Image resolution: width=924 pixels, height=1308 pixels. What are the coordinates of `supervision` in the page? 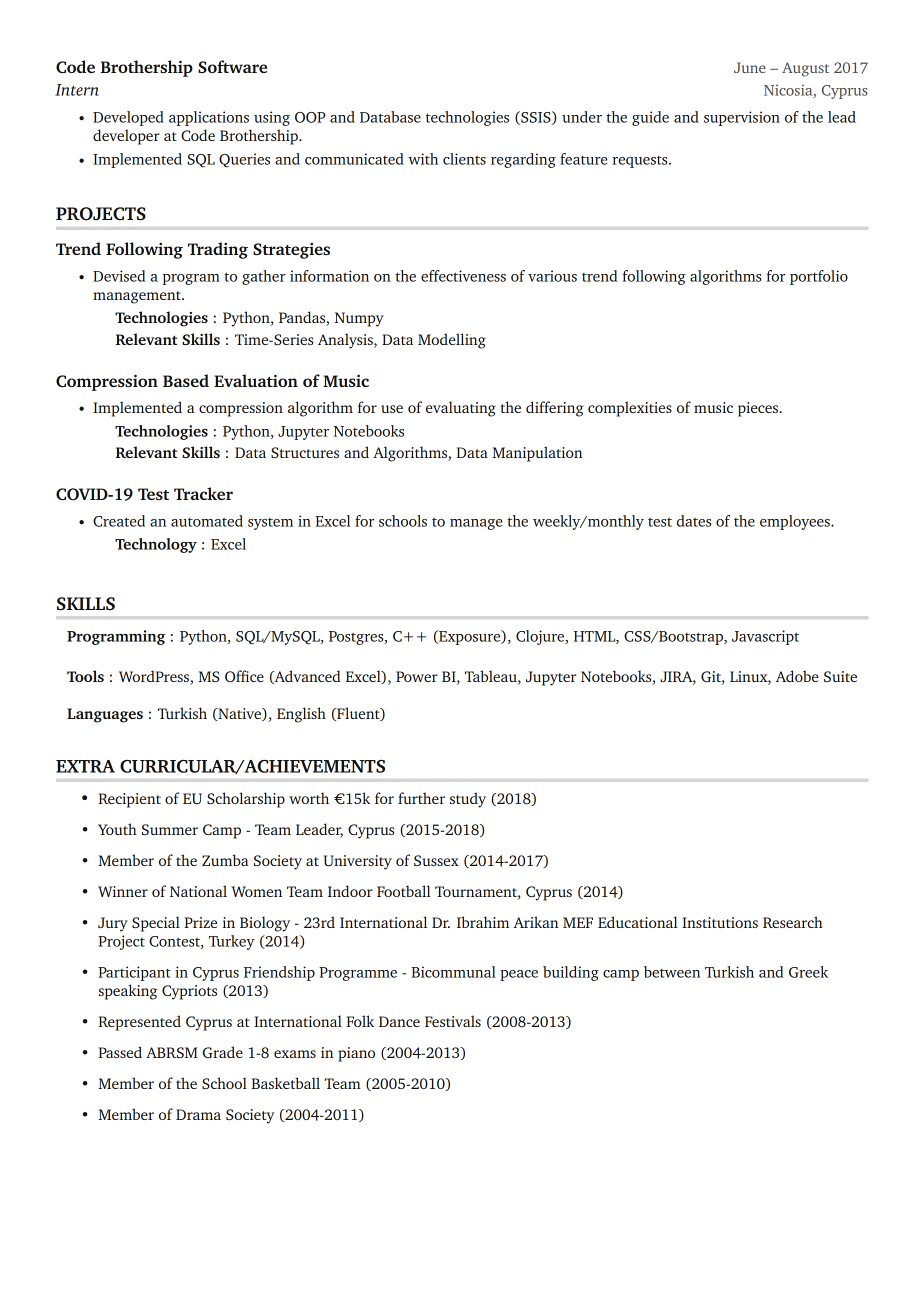 It's located at (742, 118).
